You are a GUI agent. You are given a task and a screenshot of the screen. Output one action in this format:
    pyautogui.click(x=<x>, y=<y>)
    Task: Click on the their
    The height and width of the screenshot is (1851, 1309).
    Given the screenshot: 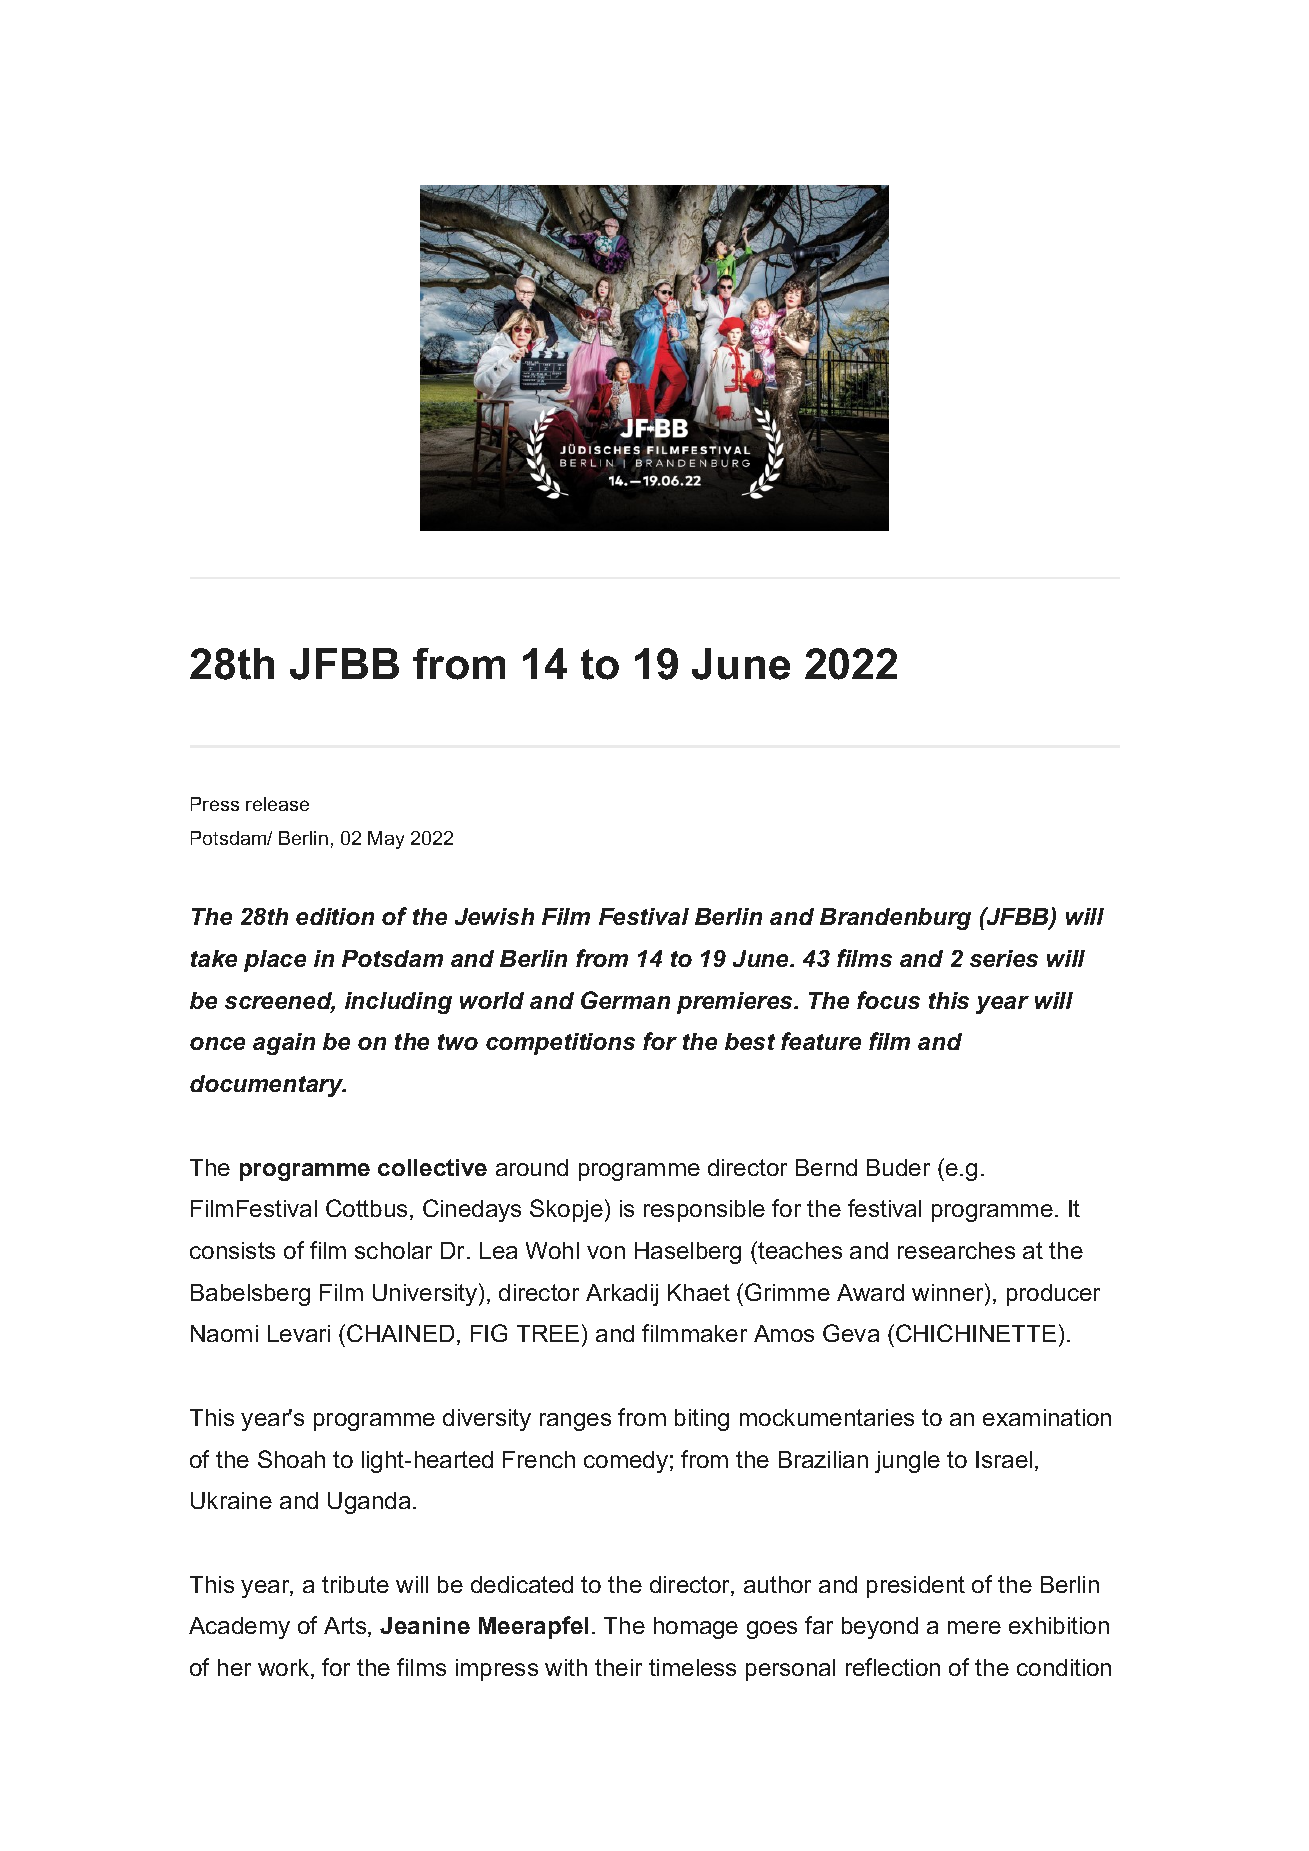 What is the action you would take?
    pyautogui.click(x=618, y=1667)
